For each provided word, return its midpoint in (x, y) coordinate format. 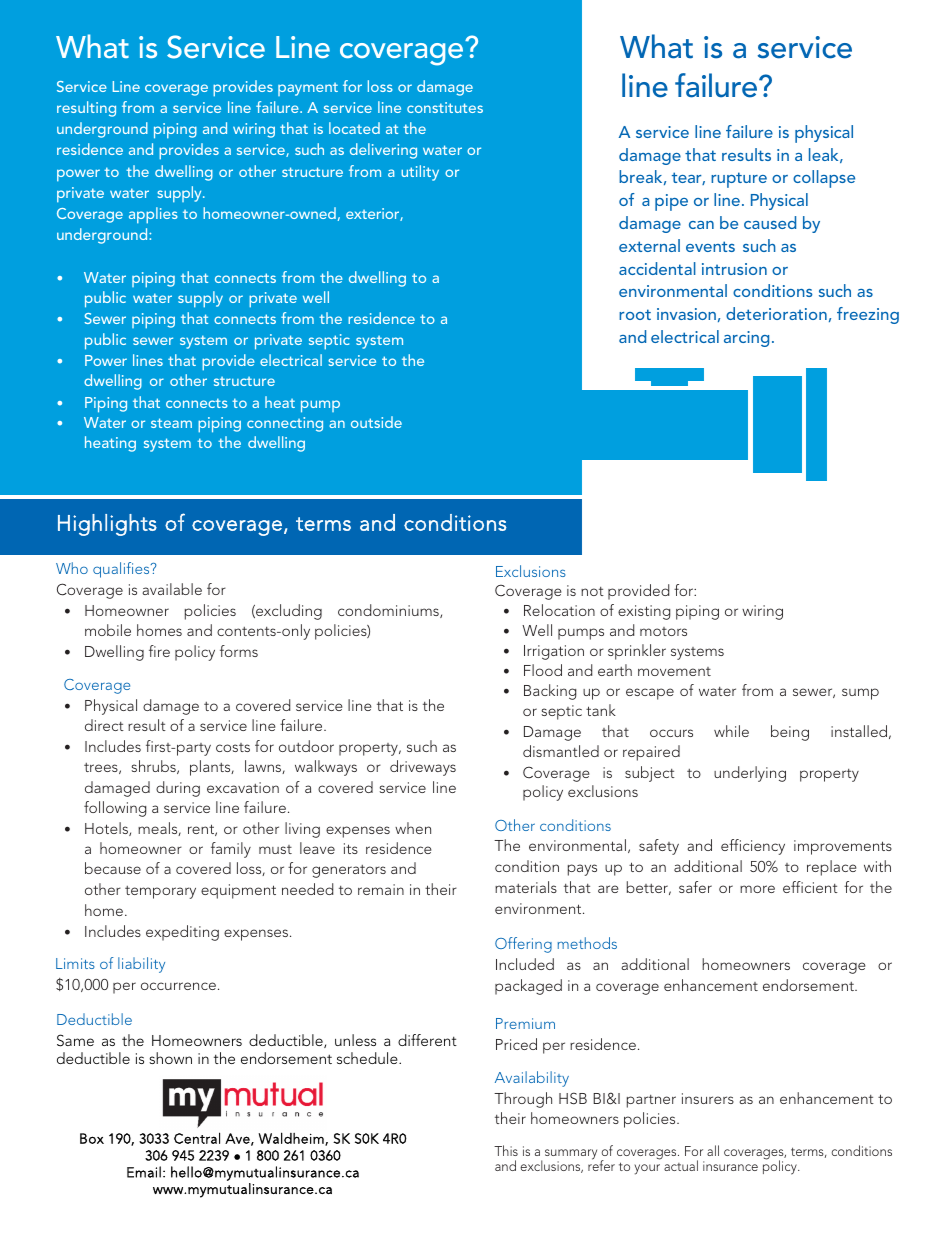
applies (153, 215)
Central (197, 1138)
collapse (824, 179)
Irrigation (554, 652)
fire (159, 651)
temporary (160, 892)
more (757, 889)
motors (663, 631)
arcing (746, 339)
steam (171, 423)
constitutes (445, 107)
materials (526, 887)
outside (376, 422)
